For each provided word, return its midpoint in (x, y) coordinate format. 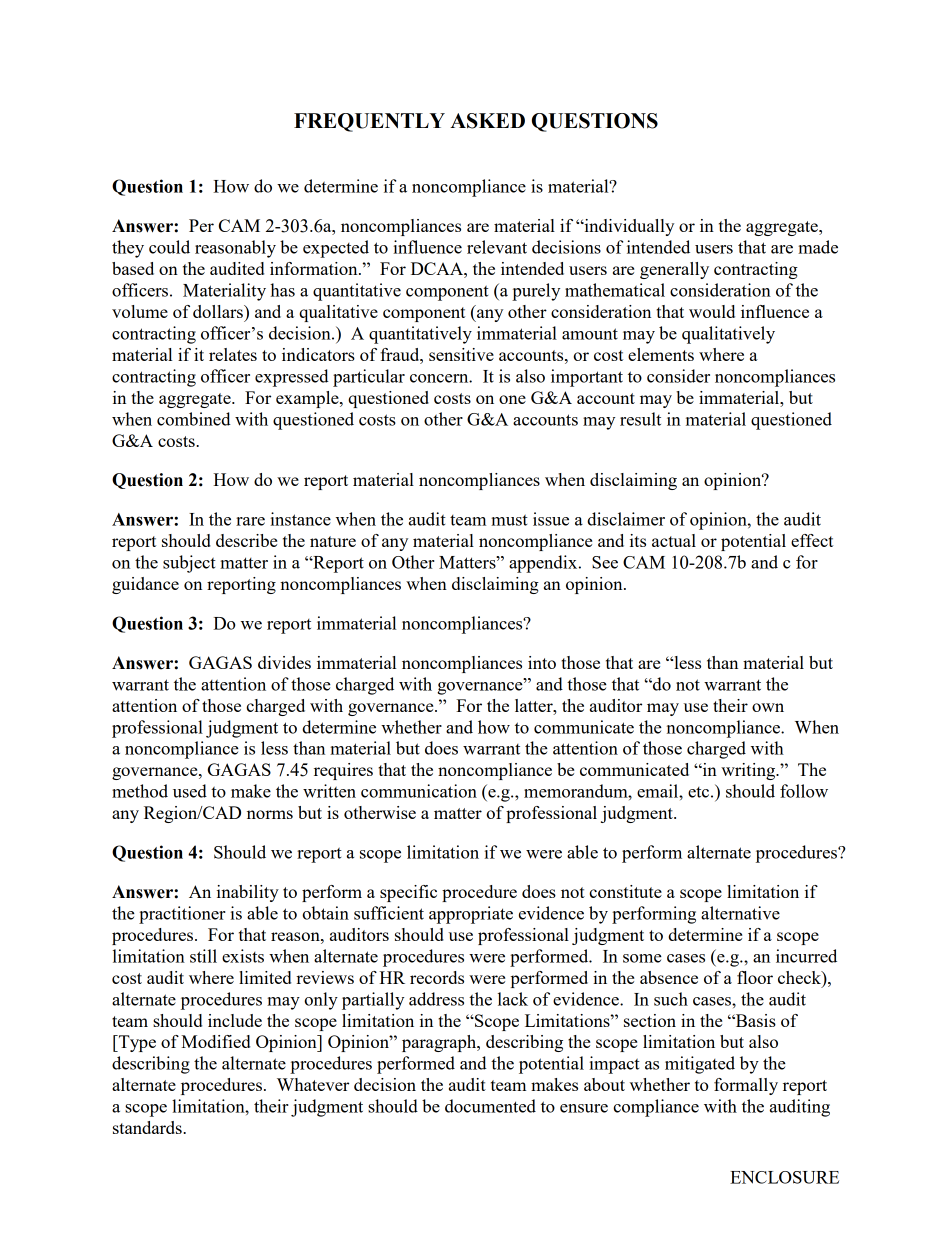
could (169, 247)
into (542, 662)
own (768, 707)
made (818, 247)
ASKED (487, 121)
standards (148, 1127)
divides (284, 662)
